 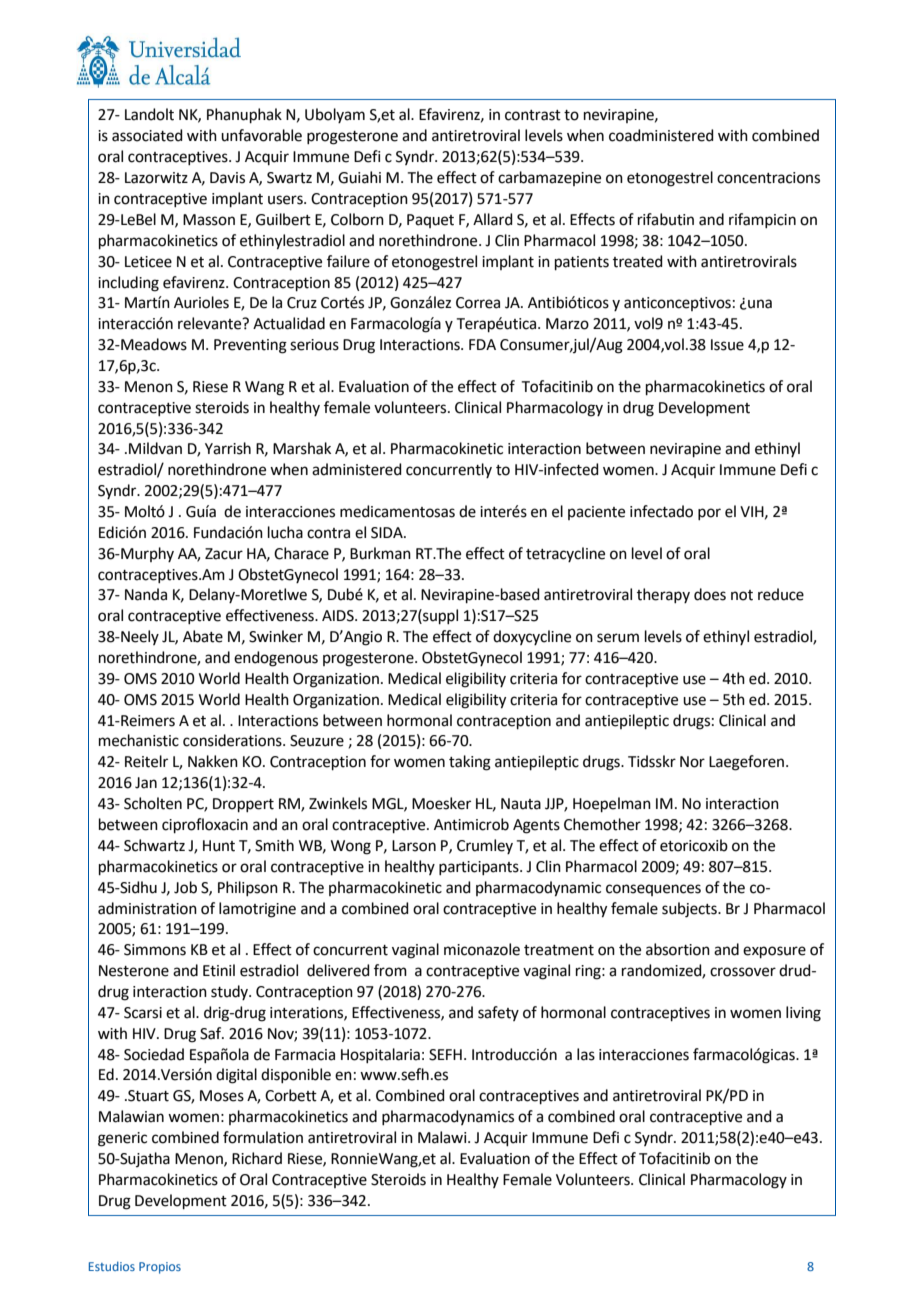 I want to click on FDA, so click(x=482, y=344).
